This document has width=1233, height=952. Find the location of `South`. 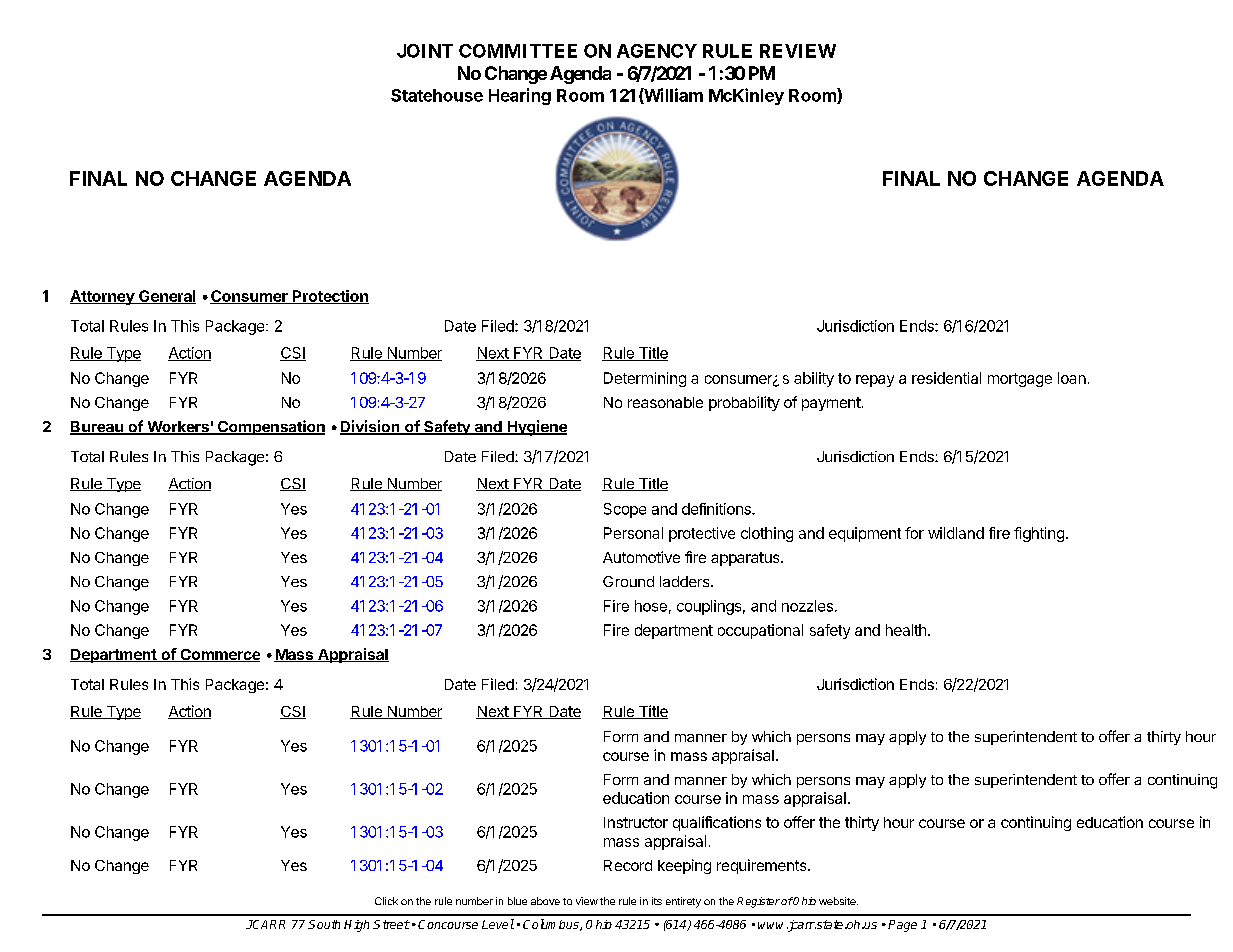

South is located at coordinates (324, 924).
